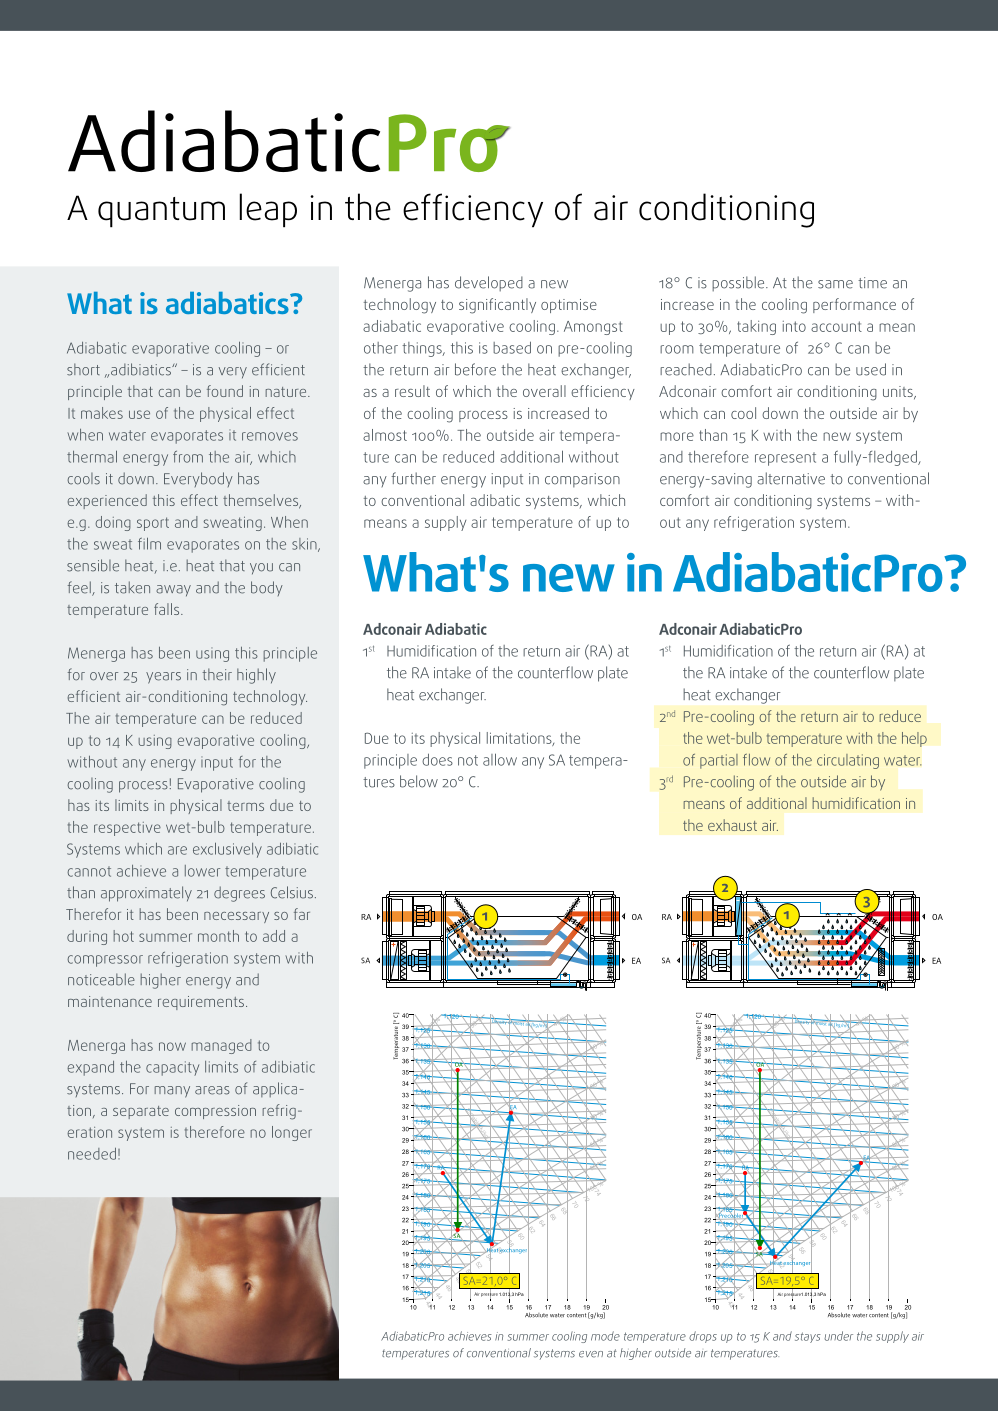 Image resolution: width=998 pixels, height=1411 pixels. I want to click on exhaust, so click(732, 825).
